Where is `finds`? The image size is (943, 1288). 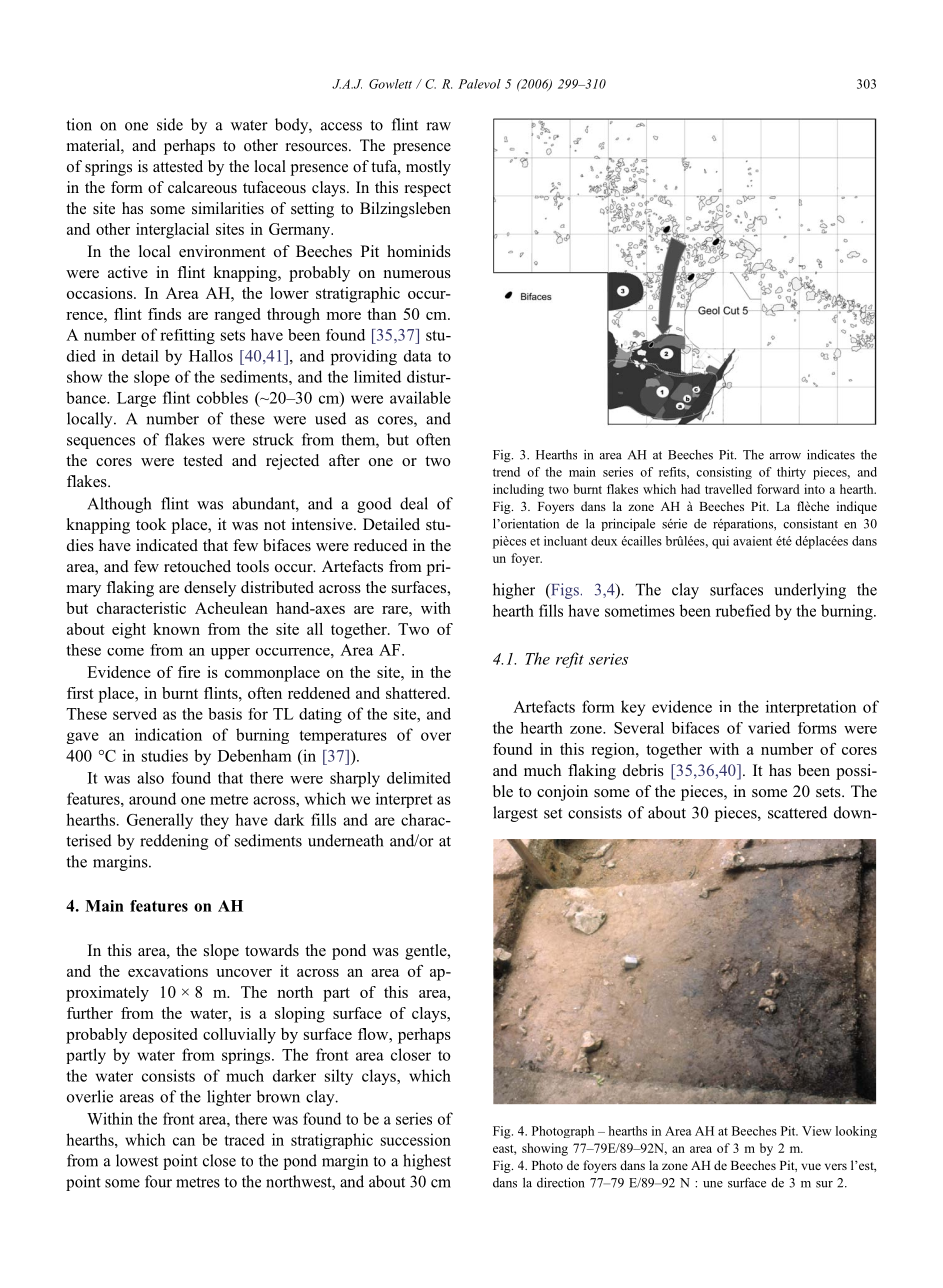
finds is located at coordinates (164, 314).
